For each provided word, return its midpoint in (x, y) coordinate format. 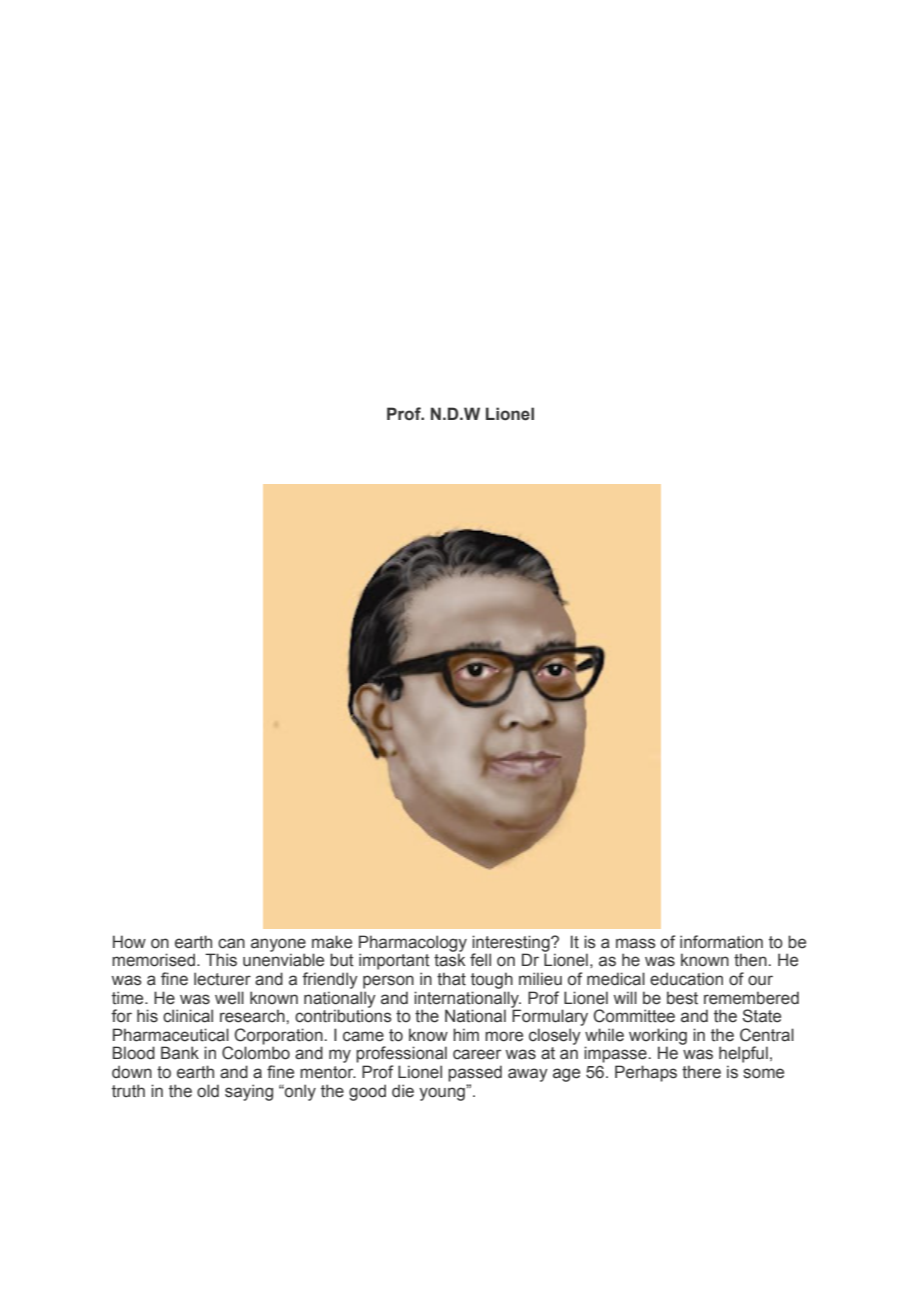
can (231, 943)
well (229, 998)
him (466, 1034)
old (208, 1091)
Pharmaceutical (171, 1035)
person (388, 982)
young (443, 1093)
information (721, 942)
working (658, 1037)
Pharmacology (413, 944)
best (682, 998)
